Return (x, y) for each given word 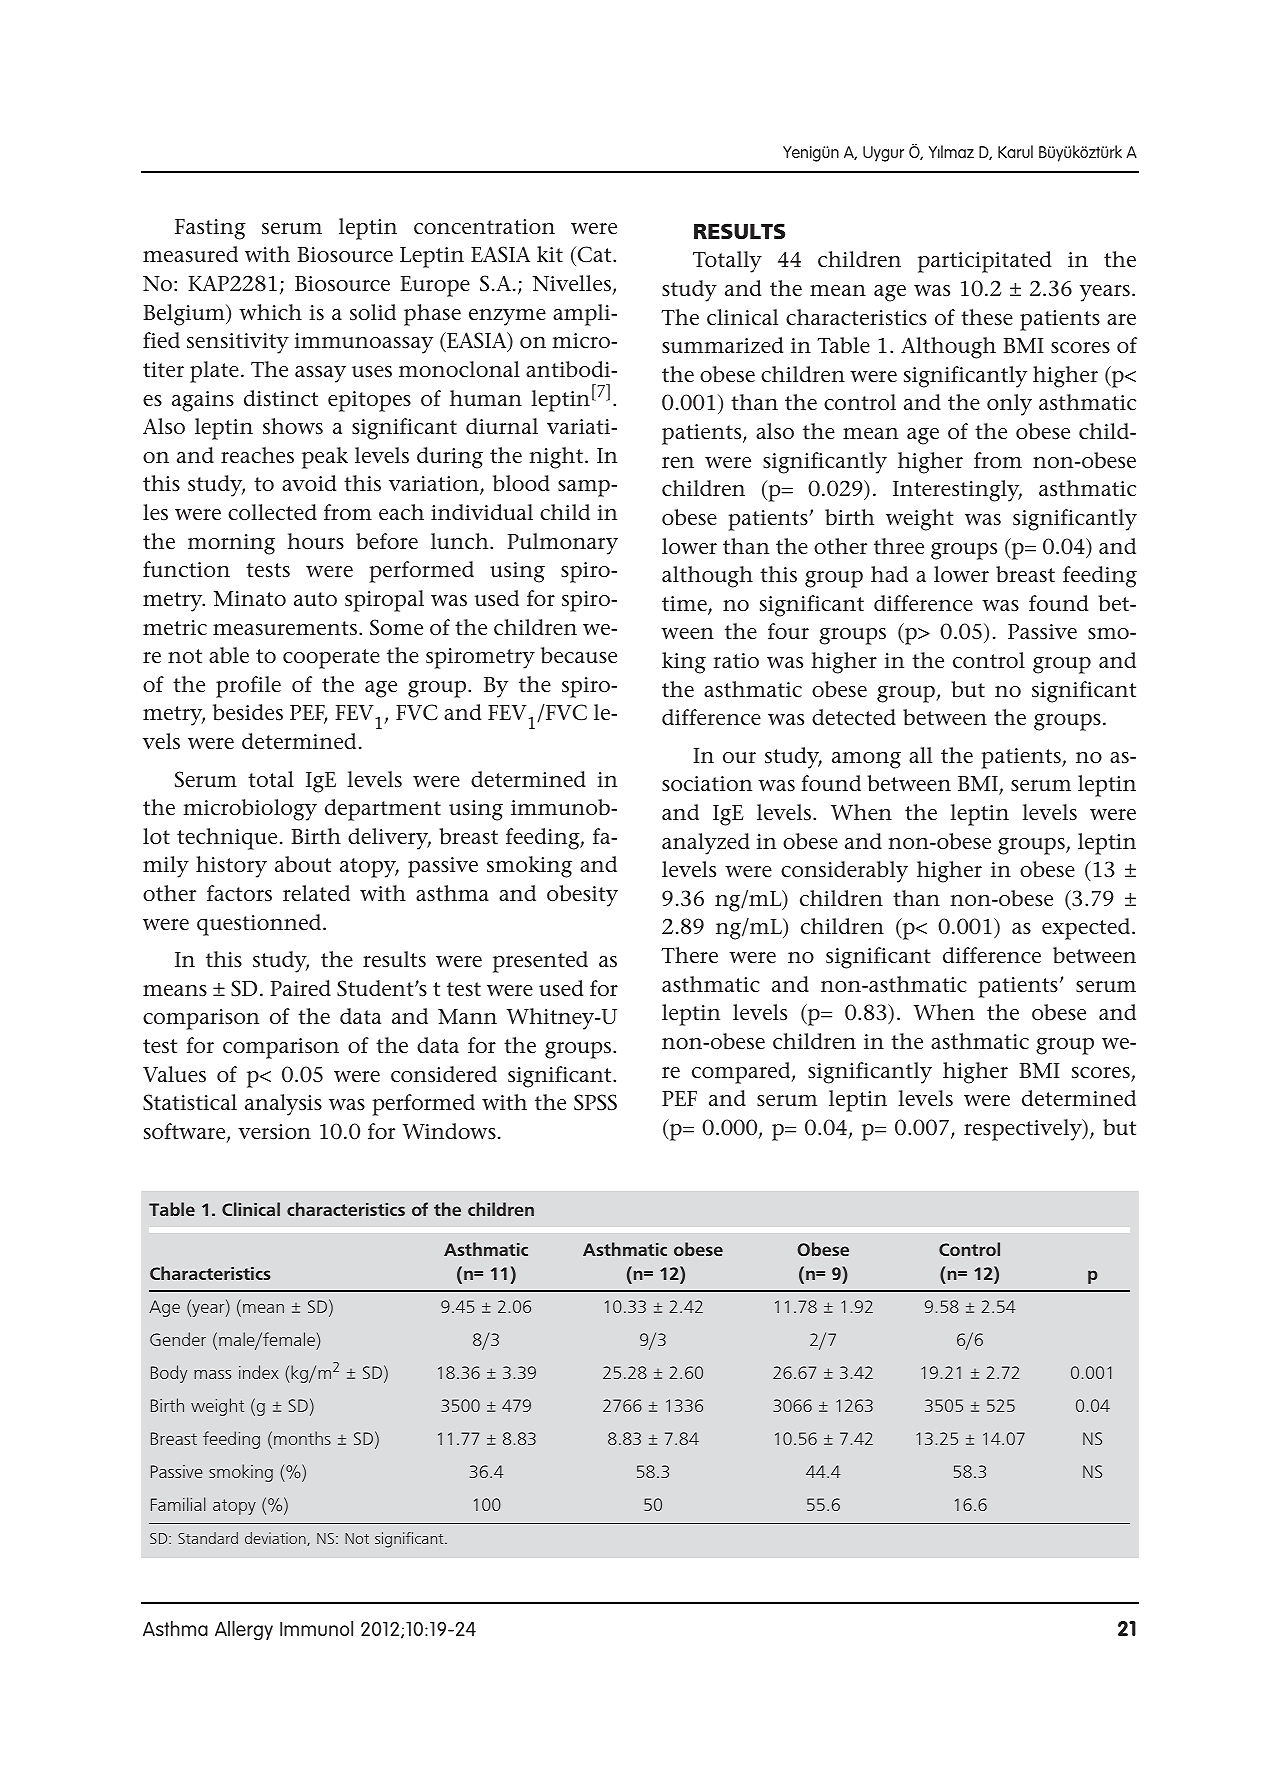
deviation (276, 1539)
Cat (594, 256)
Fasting (210, 229)
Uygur (883, 154)
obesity (582, 896)
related (316, 893)
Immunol (316, 1628)
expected (1087, 929)
